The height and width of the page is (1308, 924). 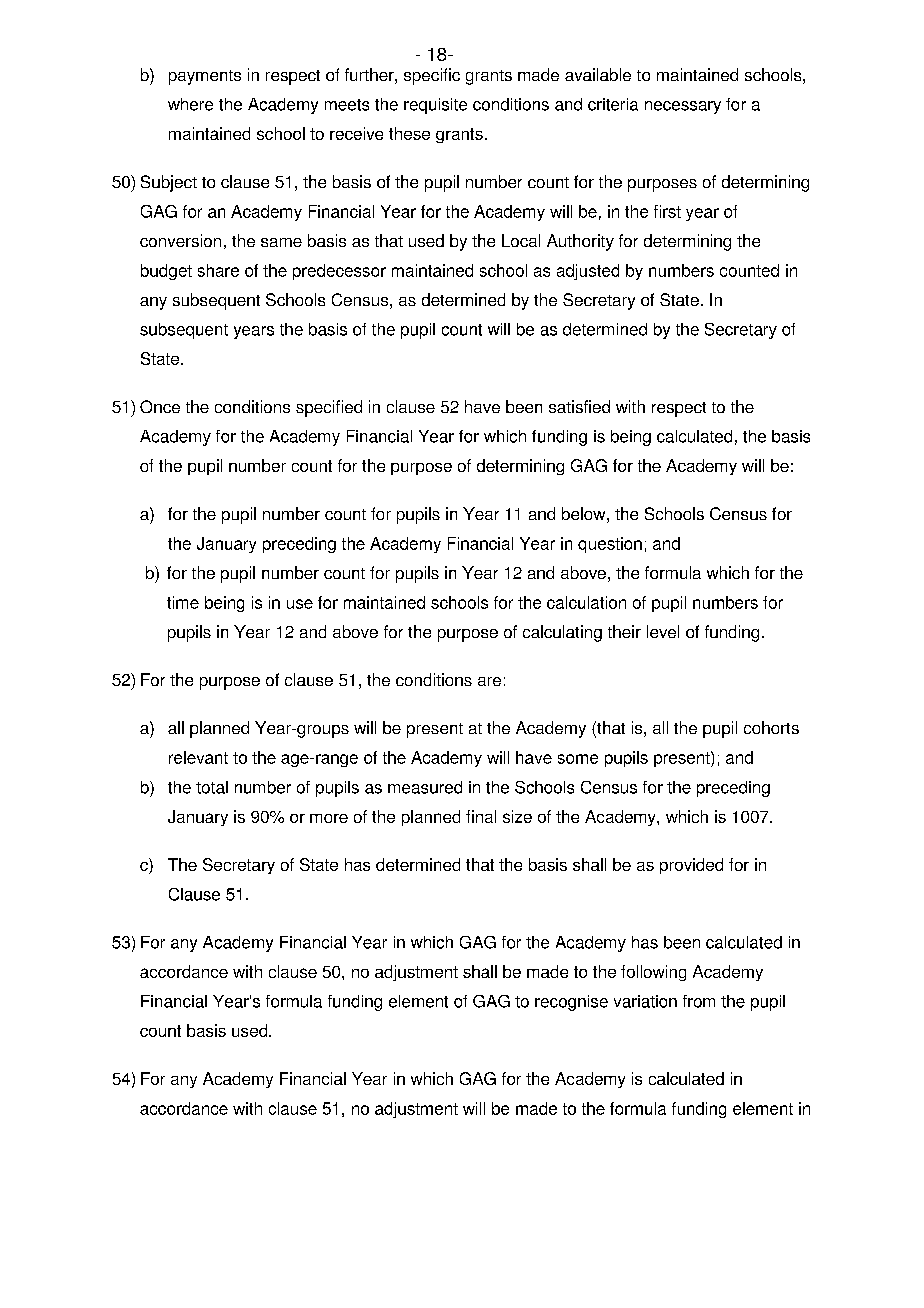 I want to click on recognise, so click(x=571, y=1003).
